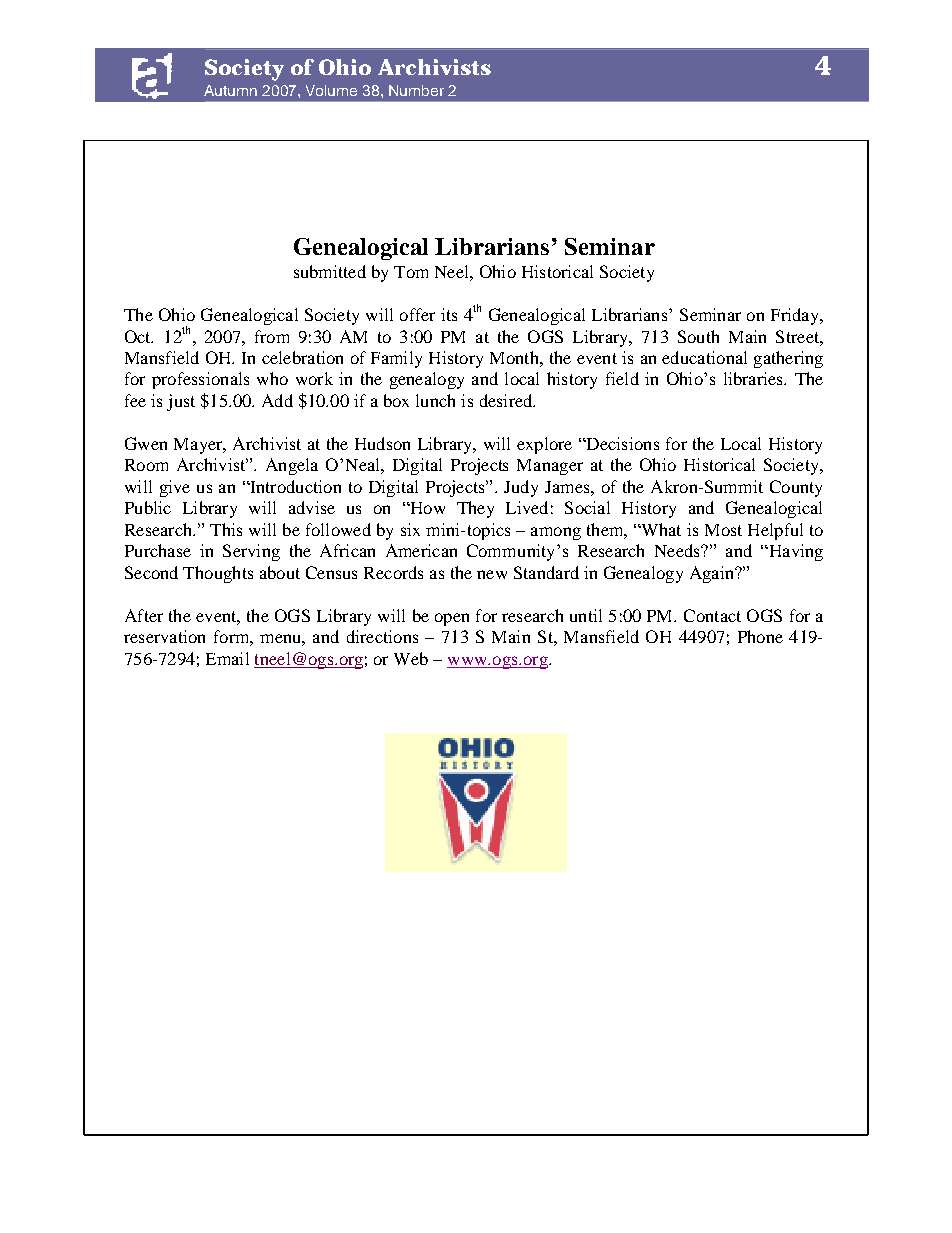 Image resolution: width=952 pixels, height=1233 pixels. Describe the element at coordinates (331, 90) in the screenshot. I see `Volume` at that location.
